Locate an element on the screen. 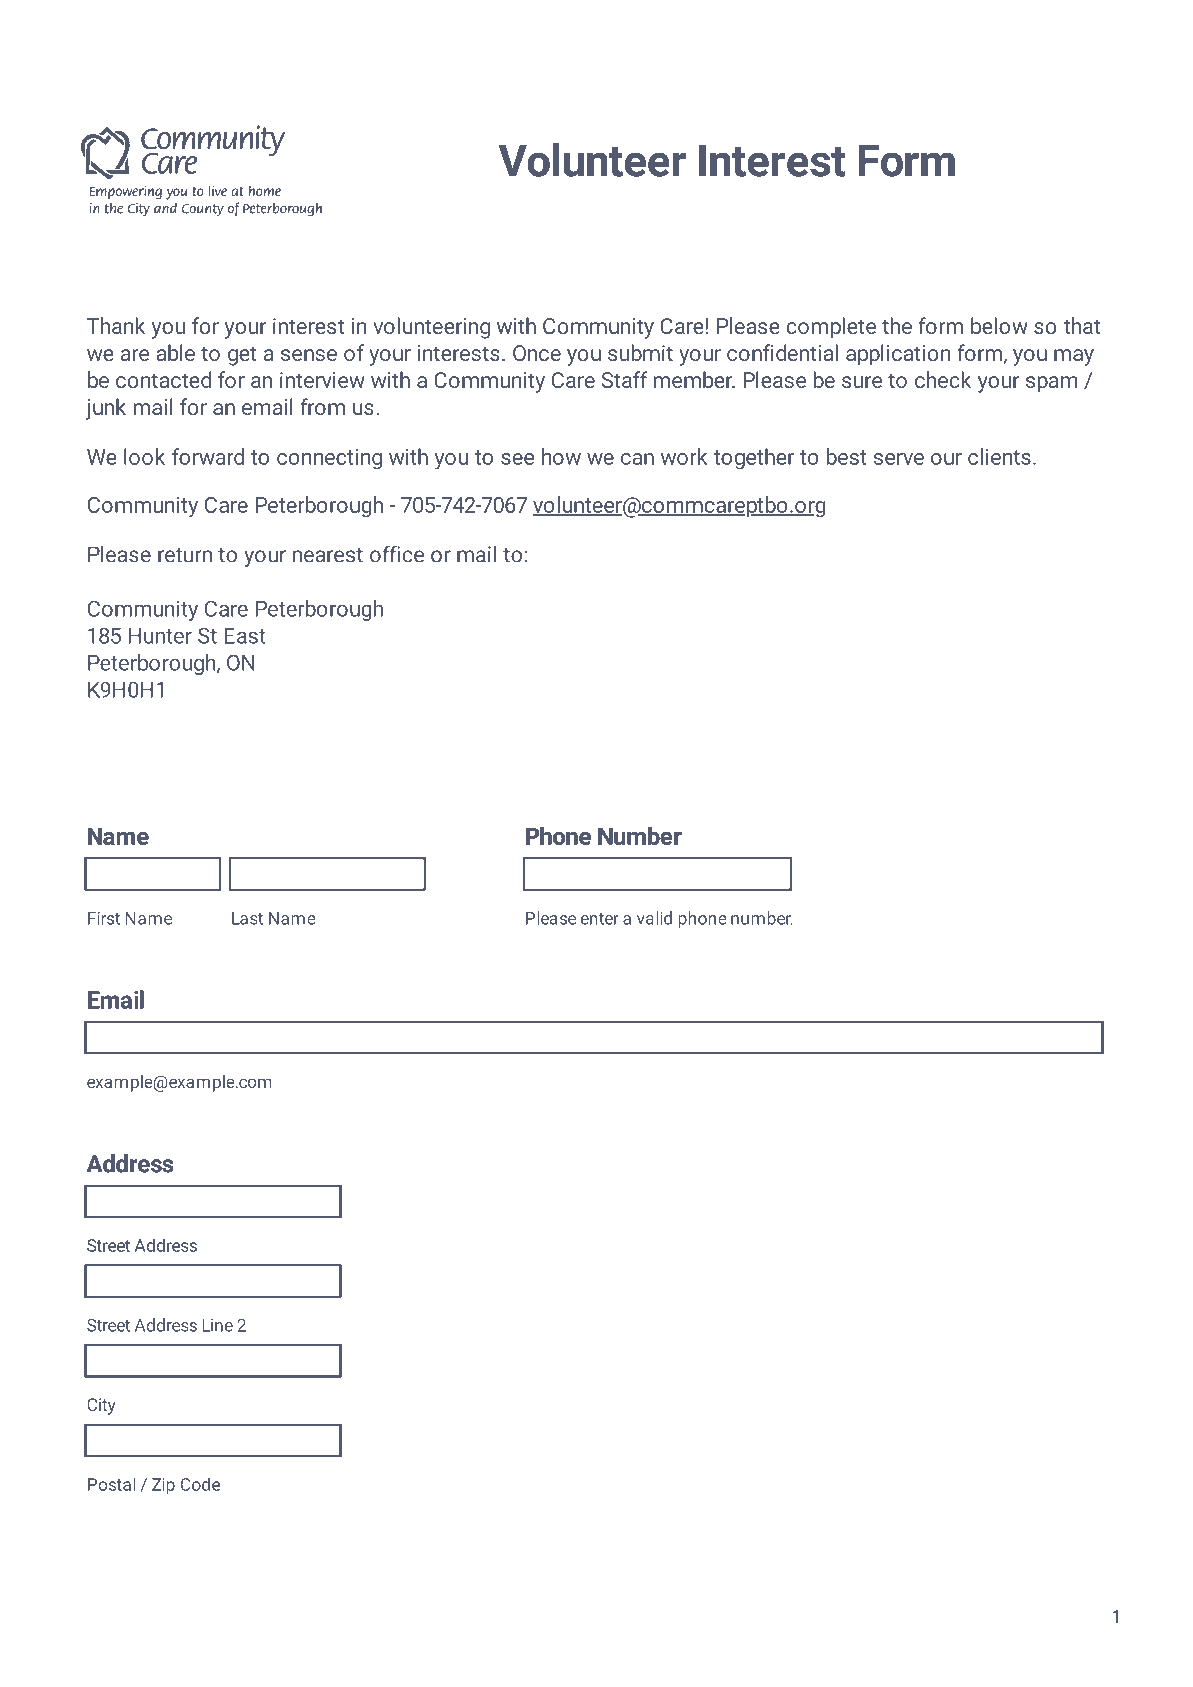  Zip is located at coordinates (163, 1486).
